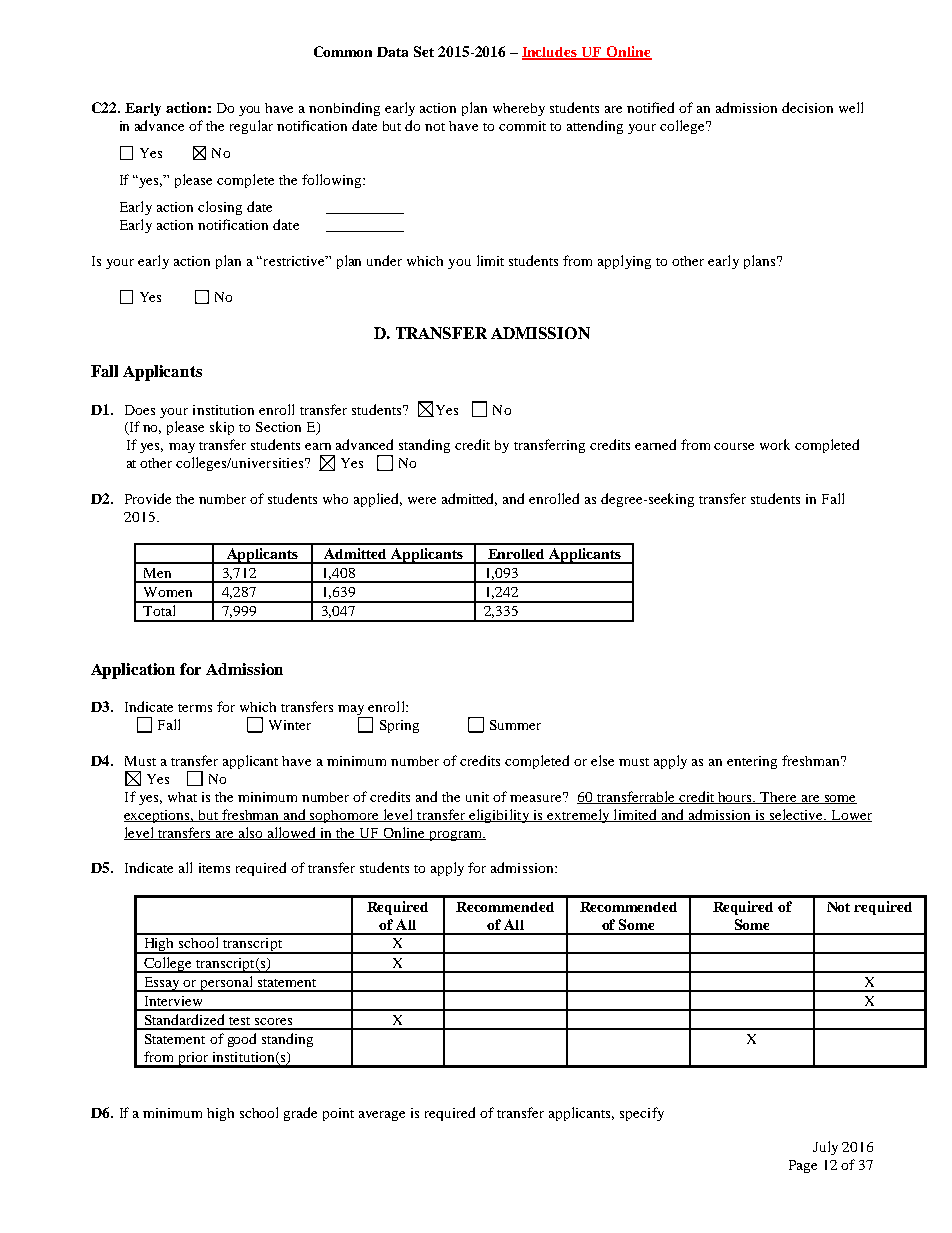 The width and height of the screenshot is (952, 1233). What do you see at coordinates (133, 671) in the screenshot?
I see `Application` at bounding box center [133, 671].
